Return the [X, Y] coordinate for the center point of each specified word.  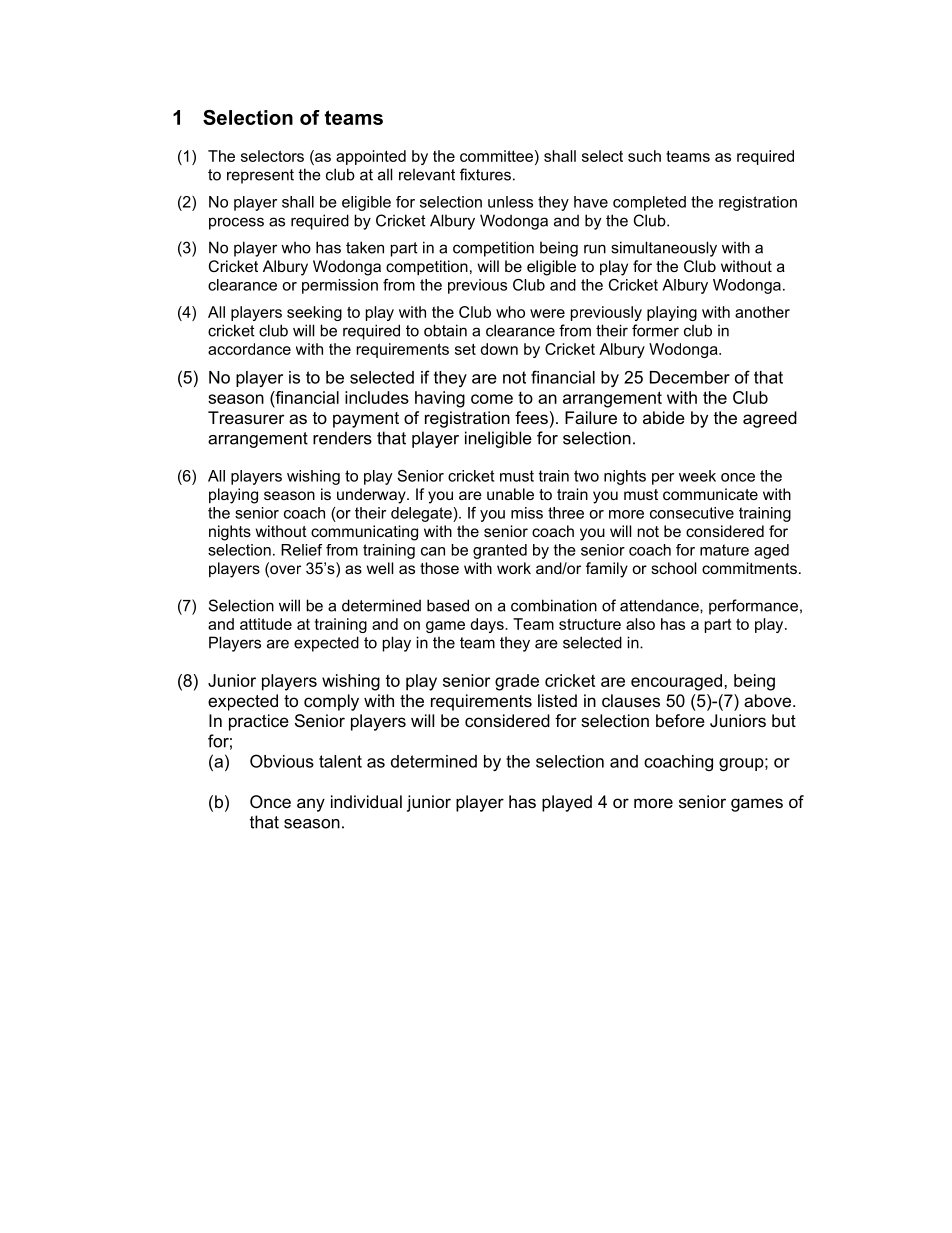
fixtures [485, 174]
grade [517, 682]
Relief [301, 550]
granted [500, 551]
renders [342, 438]
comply [331, 702]
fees [531, 417]
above [767, 700]
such [644, 156]
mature [724, 550]
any [311, 805]
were [547, 313]
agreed [770, 419]
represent [260, 176]
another [762, 312]
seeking [314, 313]
